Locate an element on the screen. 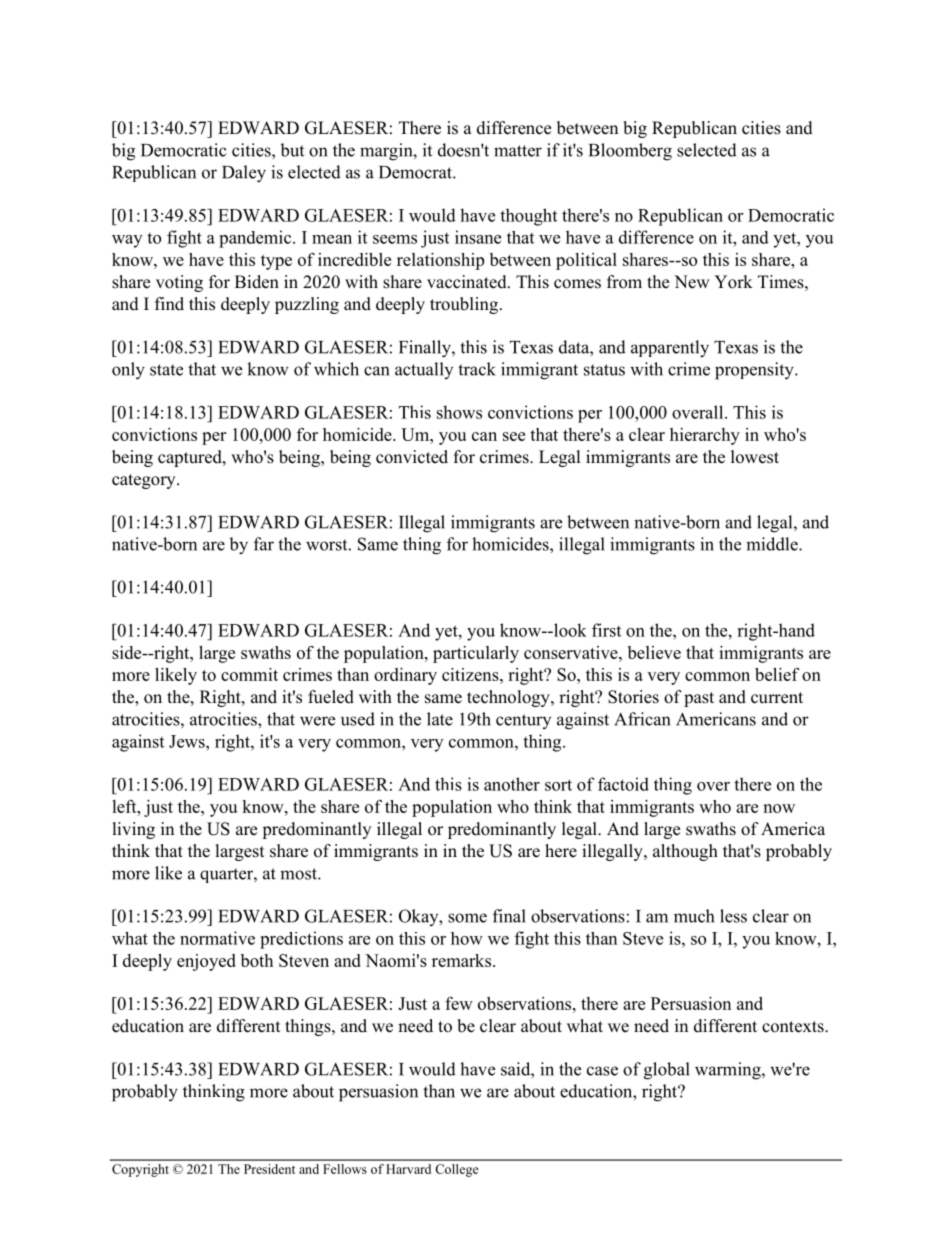 Image resolution: width=952 pixels, height=1233 pixels. matter is located at coordinates (518, 151).
